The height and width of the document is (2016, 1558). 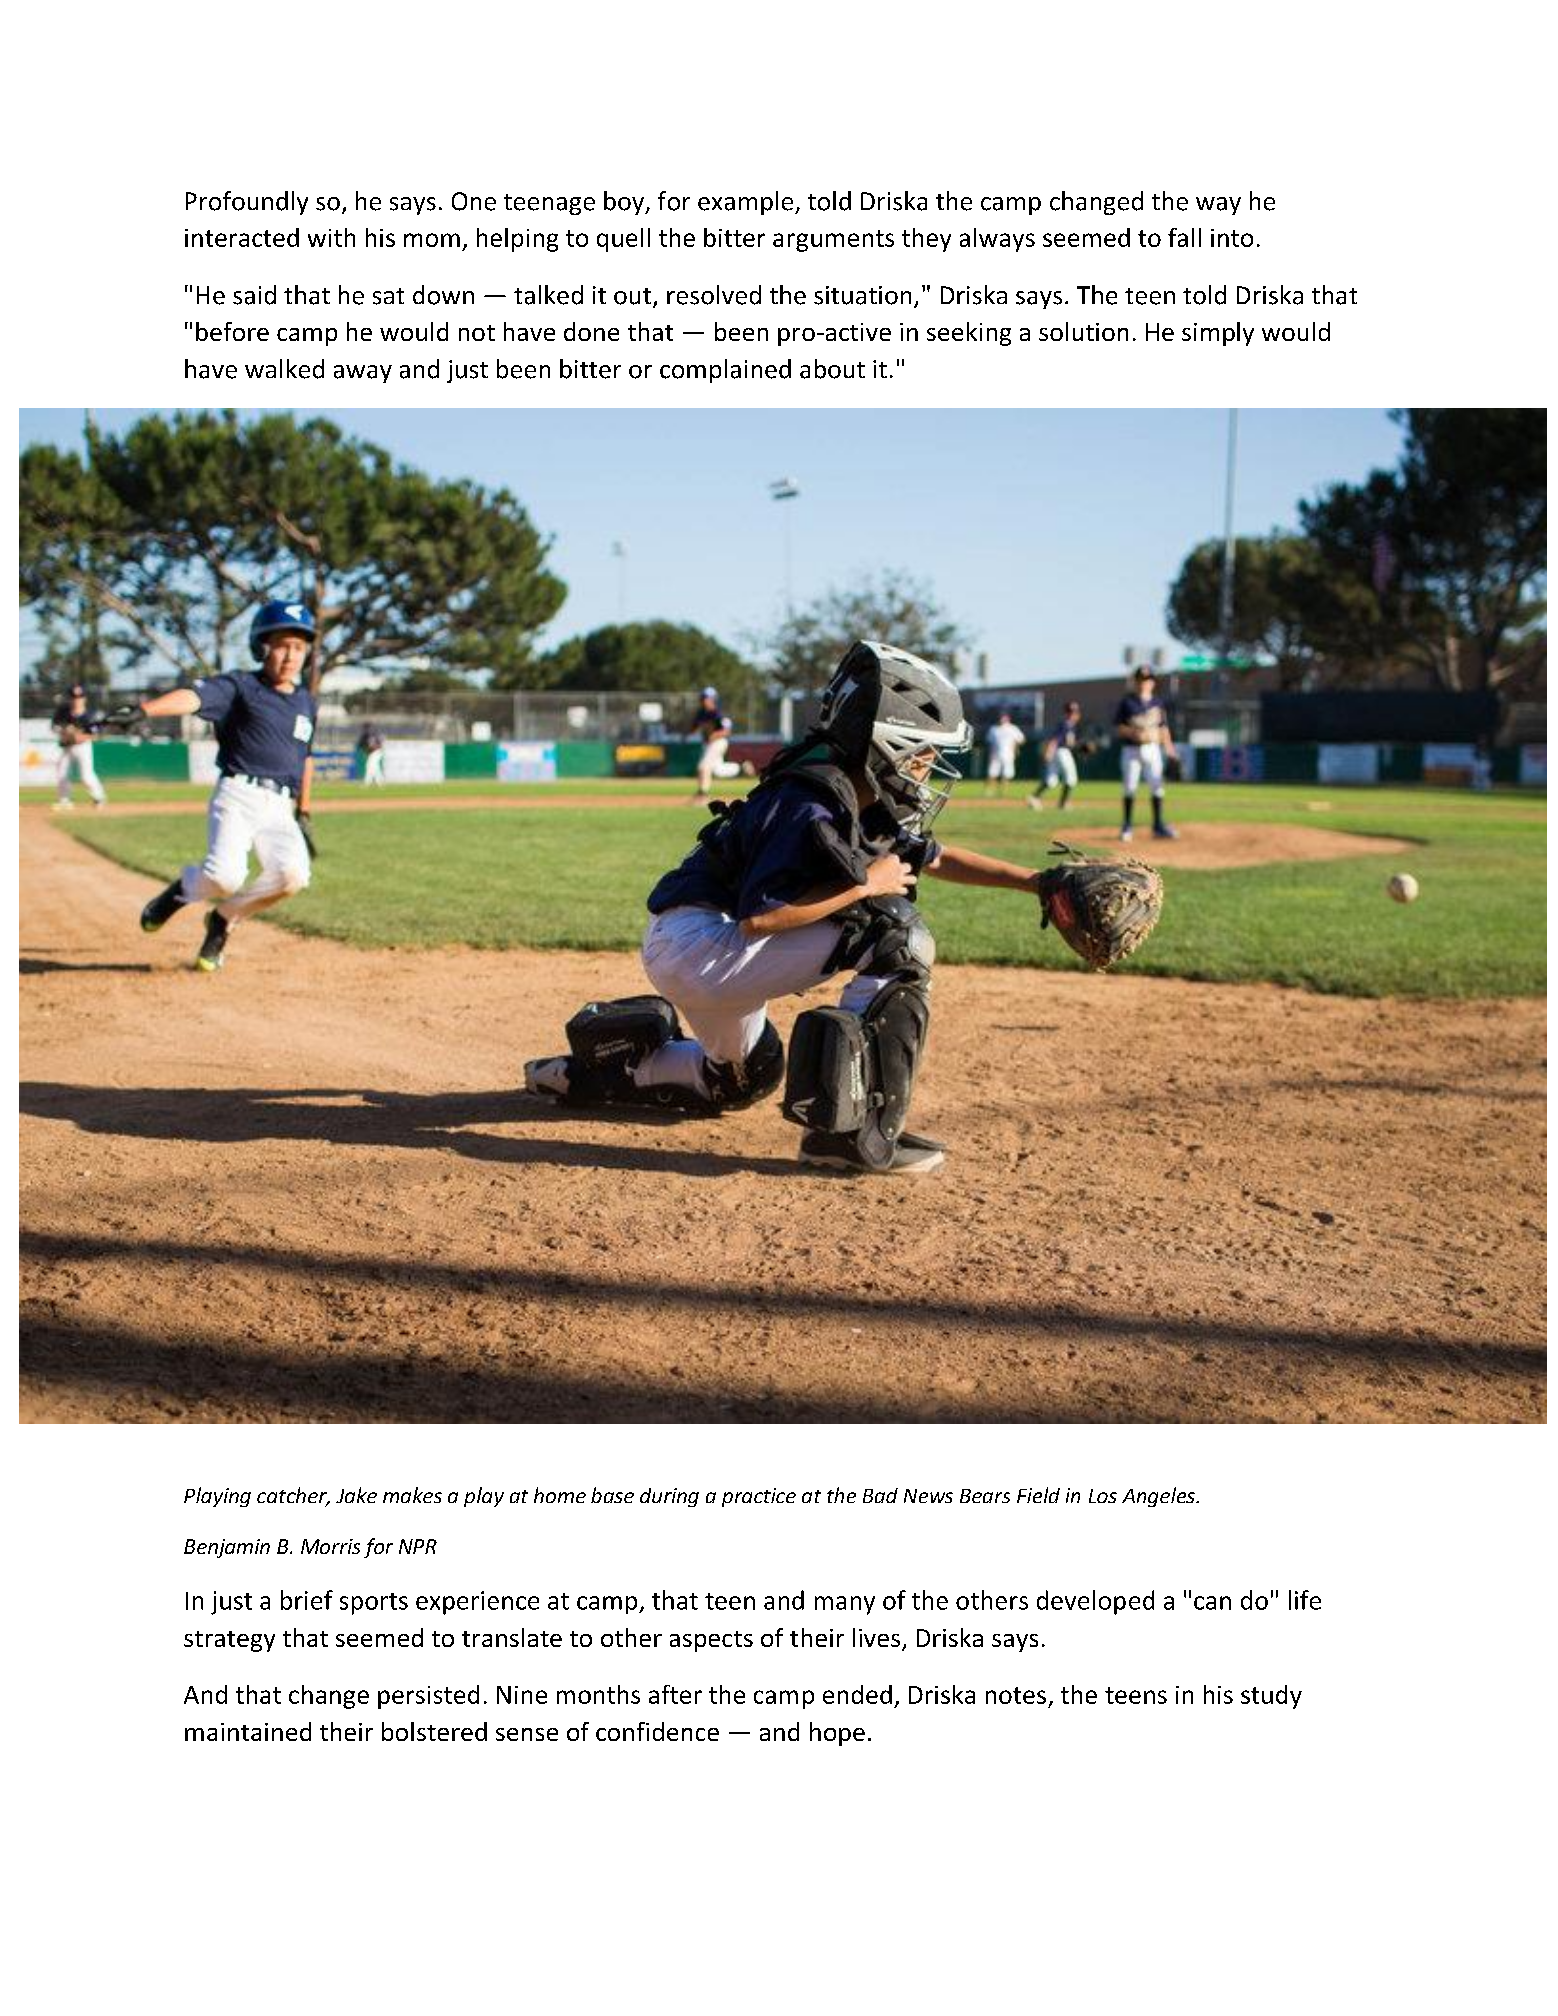 What do you see at coordinates (1218, 334) in the document?
I see `simply` at bounding box center [1218, 334].
